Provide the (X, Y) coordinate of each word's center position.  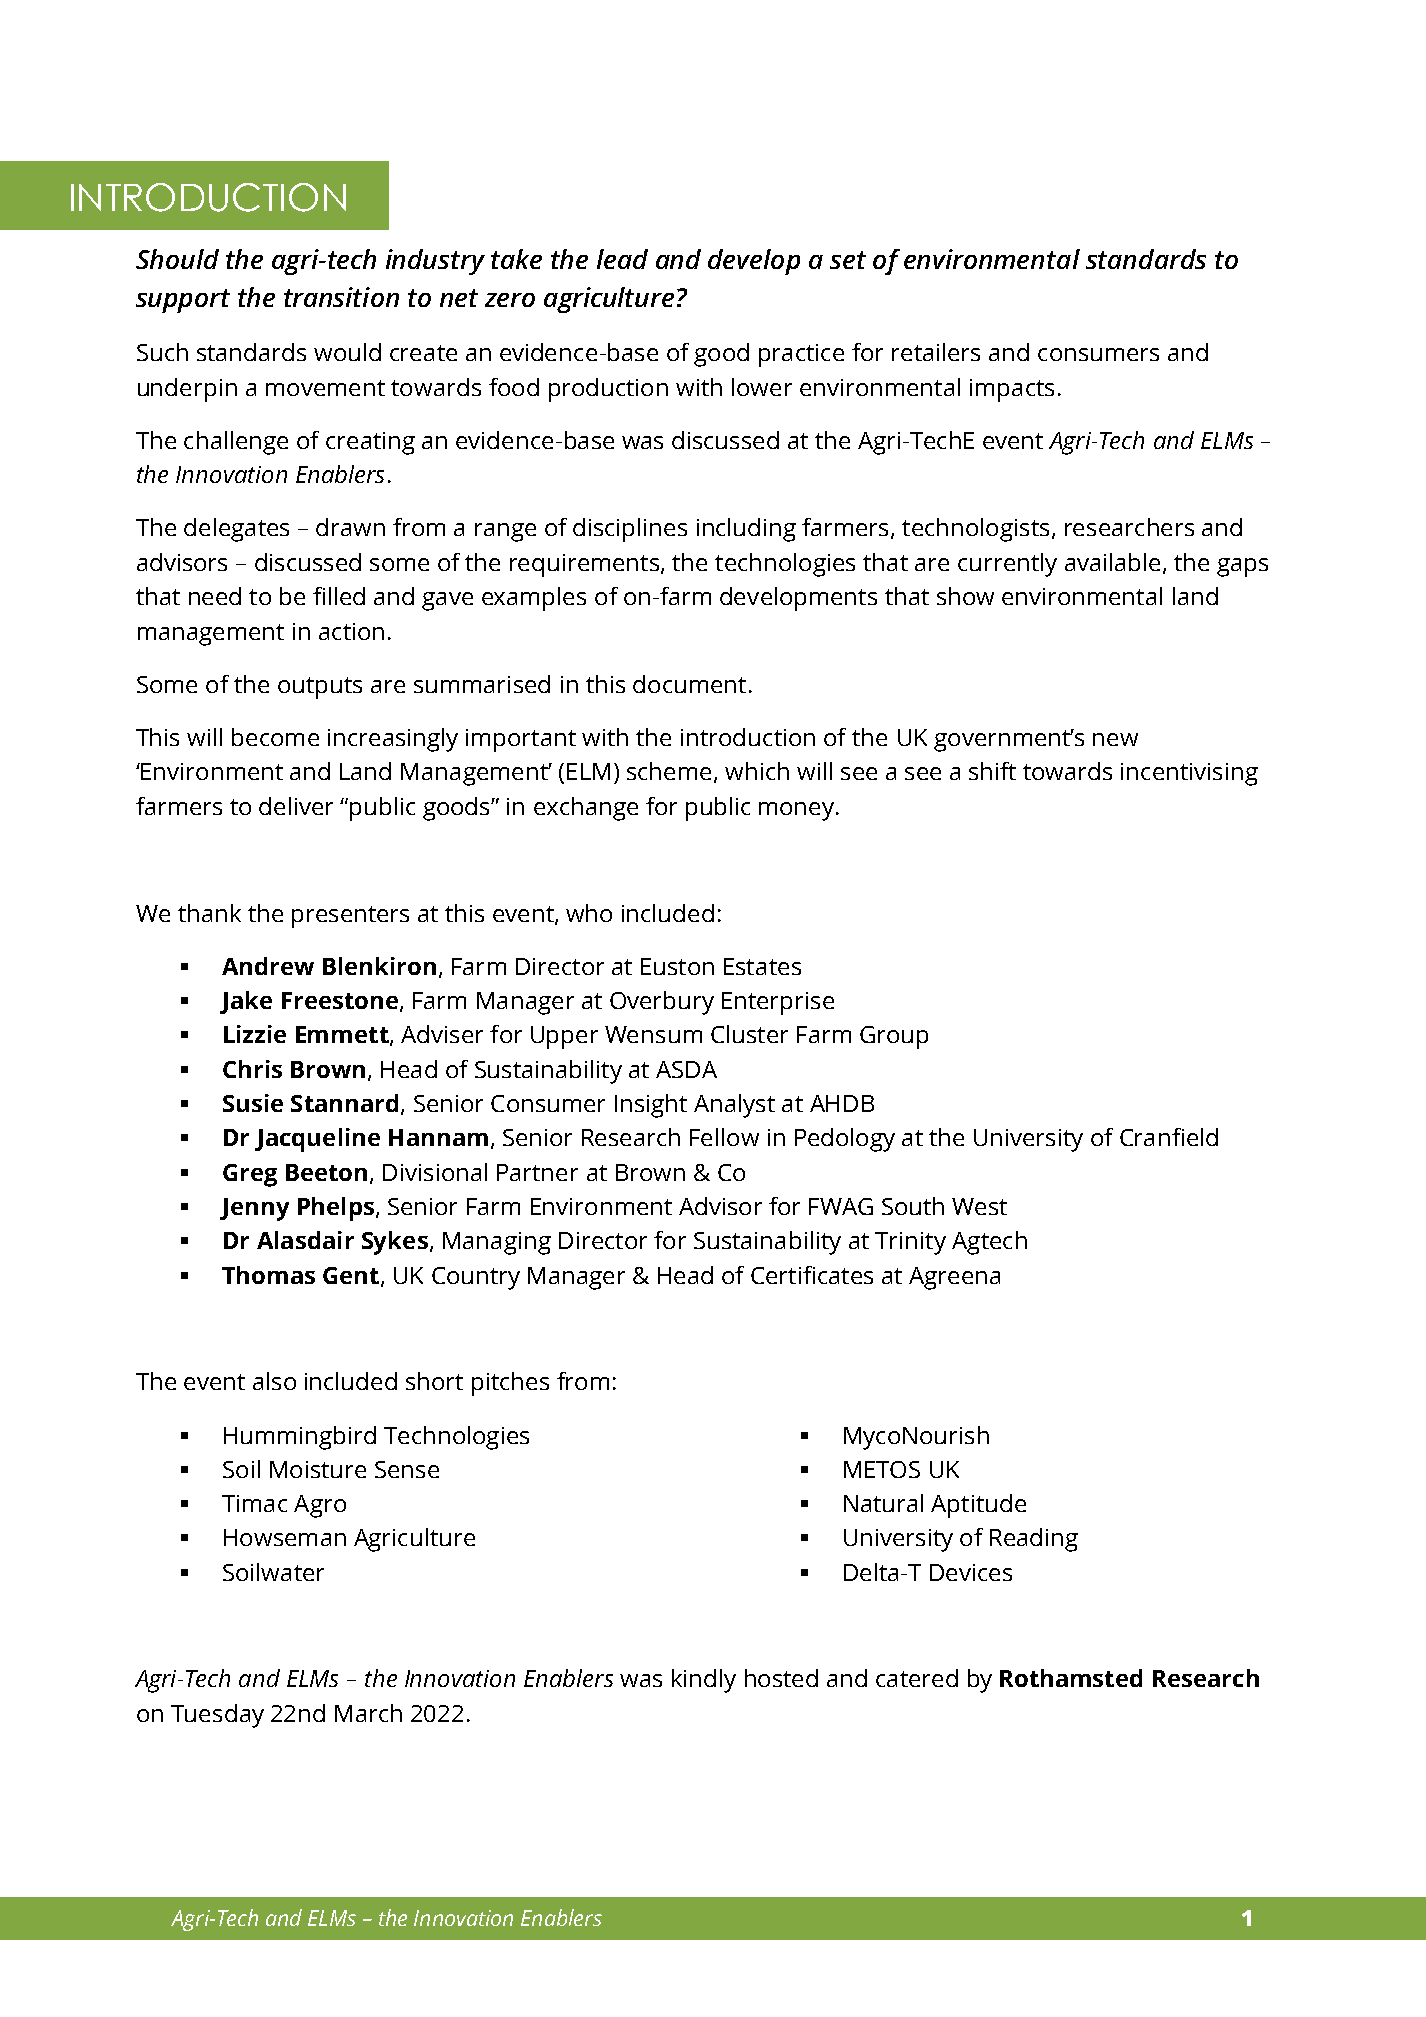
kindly (704, 1681)
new (1115, 739)
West (979, 1206)
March (368, 1713)
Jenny (254, 1209)
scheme (669, 771)
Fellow (724, 1137)
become (275, 737)
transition (341, 297)
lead (622, 259)
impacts (1012, 390)
